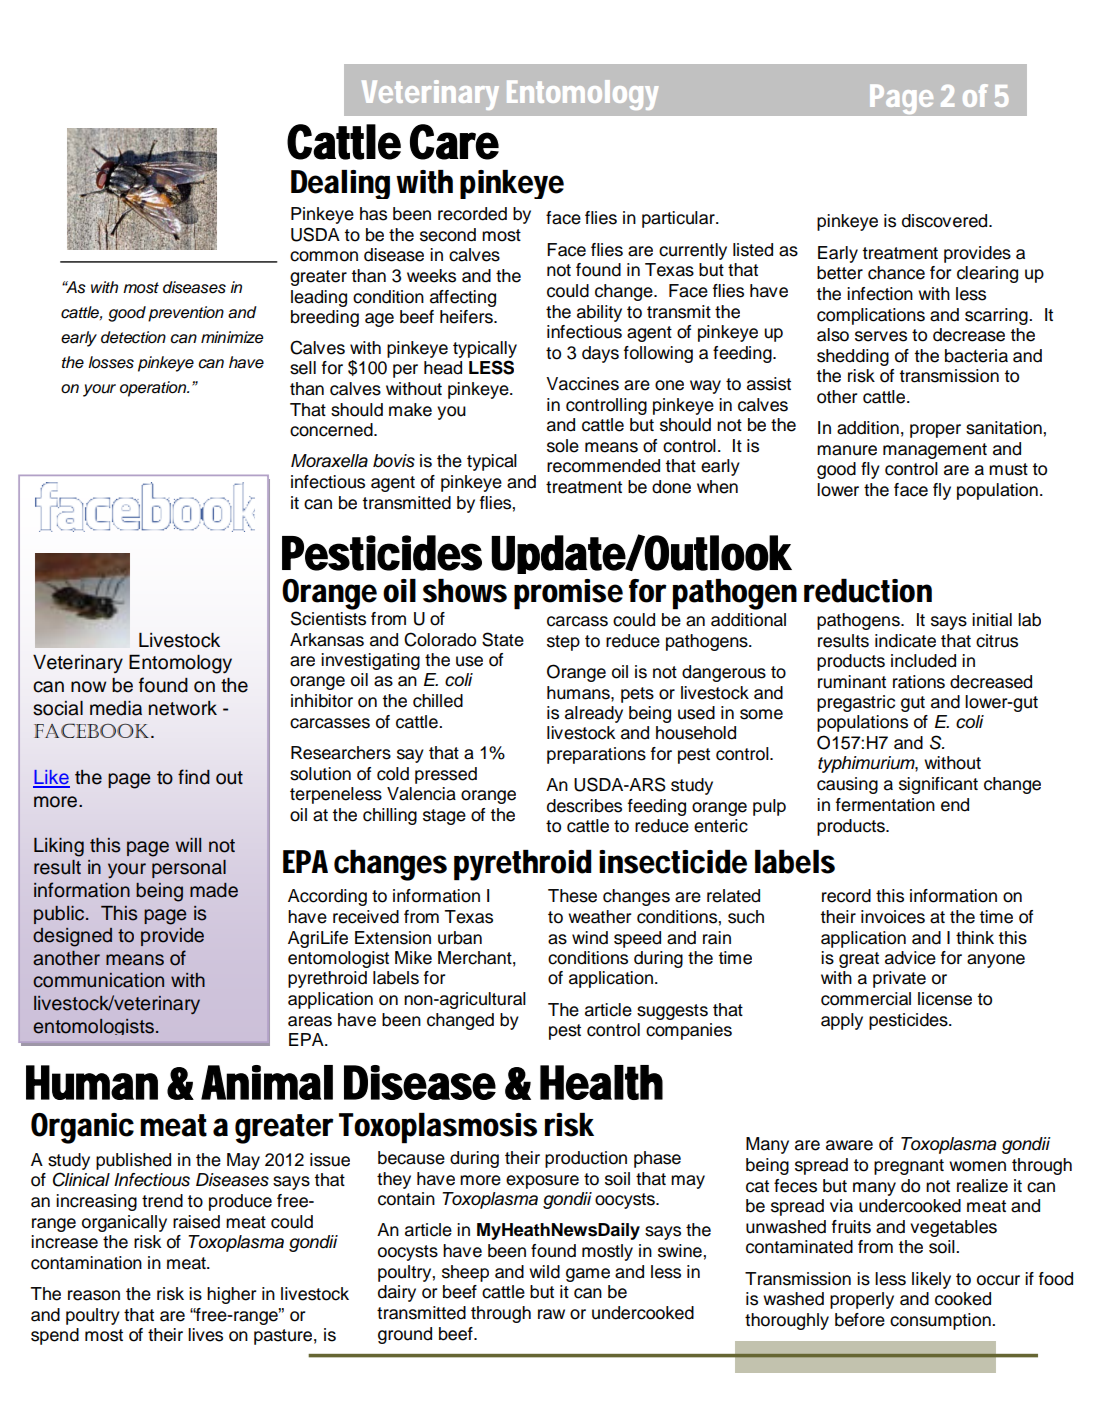 This image has height=1416, width=1094. Describe the element at coordinates (563, 643) in the image. I see `step` at that location.
